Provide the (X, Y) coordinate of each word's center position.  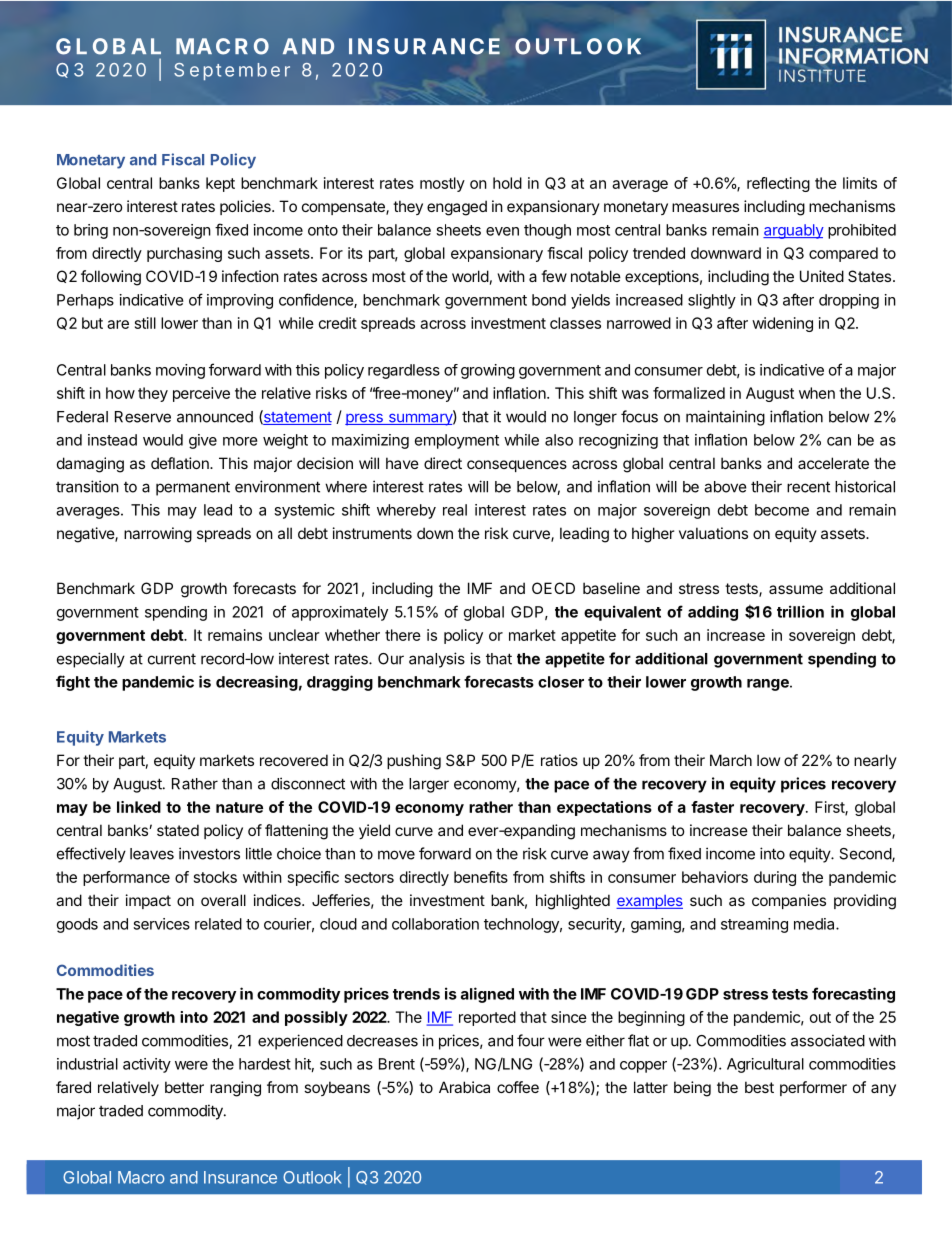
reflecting (778, 184)
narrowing (158, 535)
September (232, 71)
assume (796, 589)
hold (507, 183)
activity (147, 1065)
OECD (553, 588)
